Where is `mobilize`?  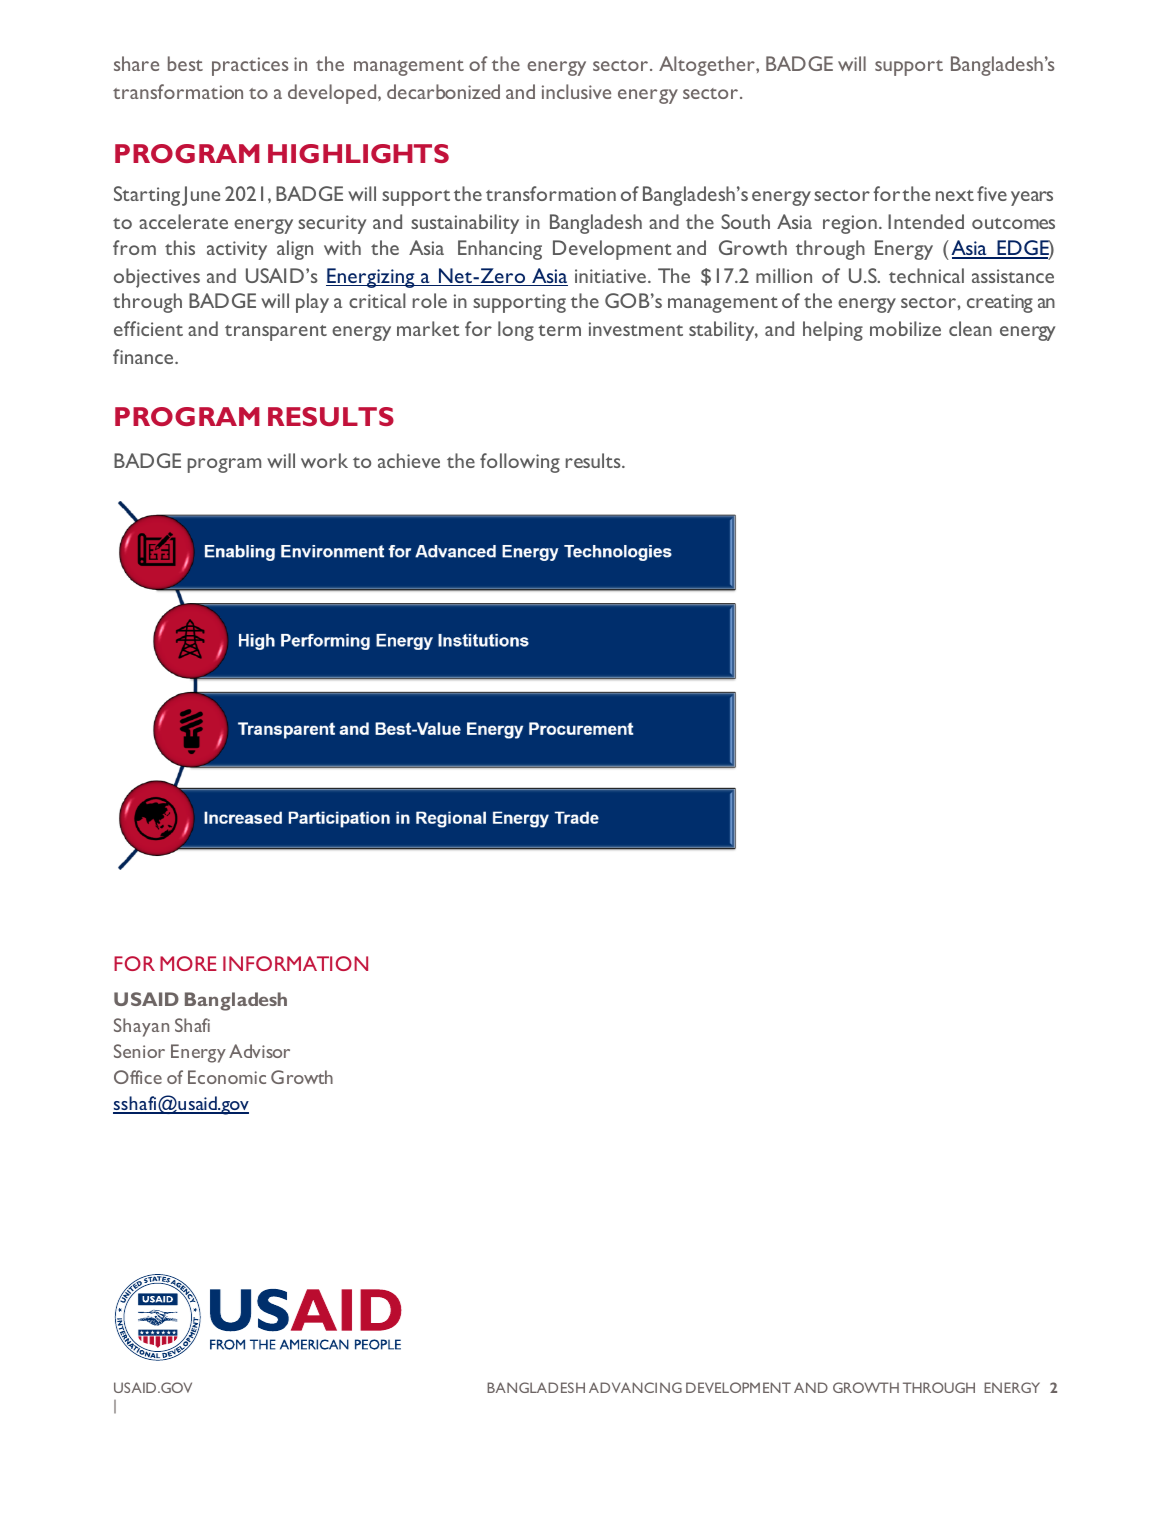 mobilize is located at coordinates (905, 328).
